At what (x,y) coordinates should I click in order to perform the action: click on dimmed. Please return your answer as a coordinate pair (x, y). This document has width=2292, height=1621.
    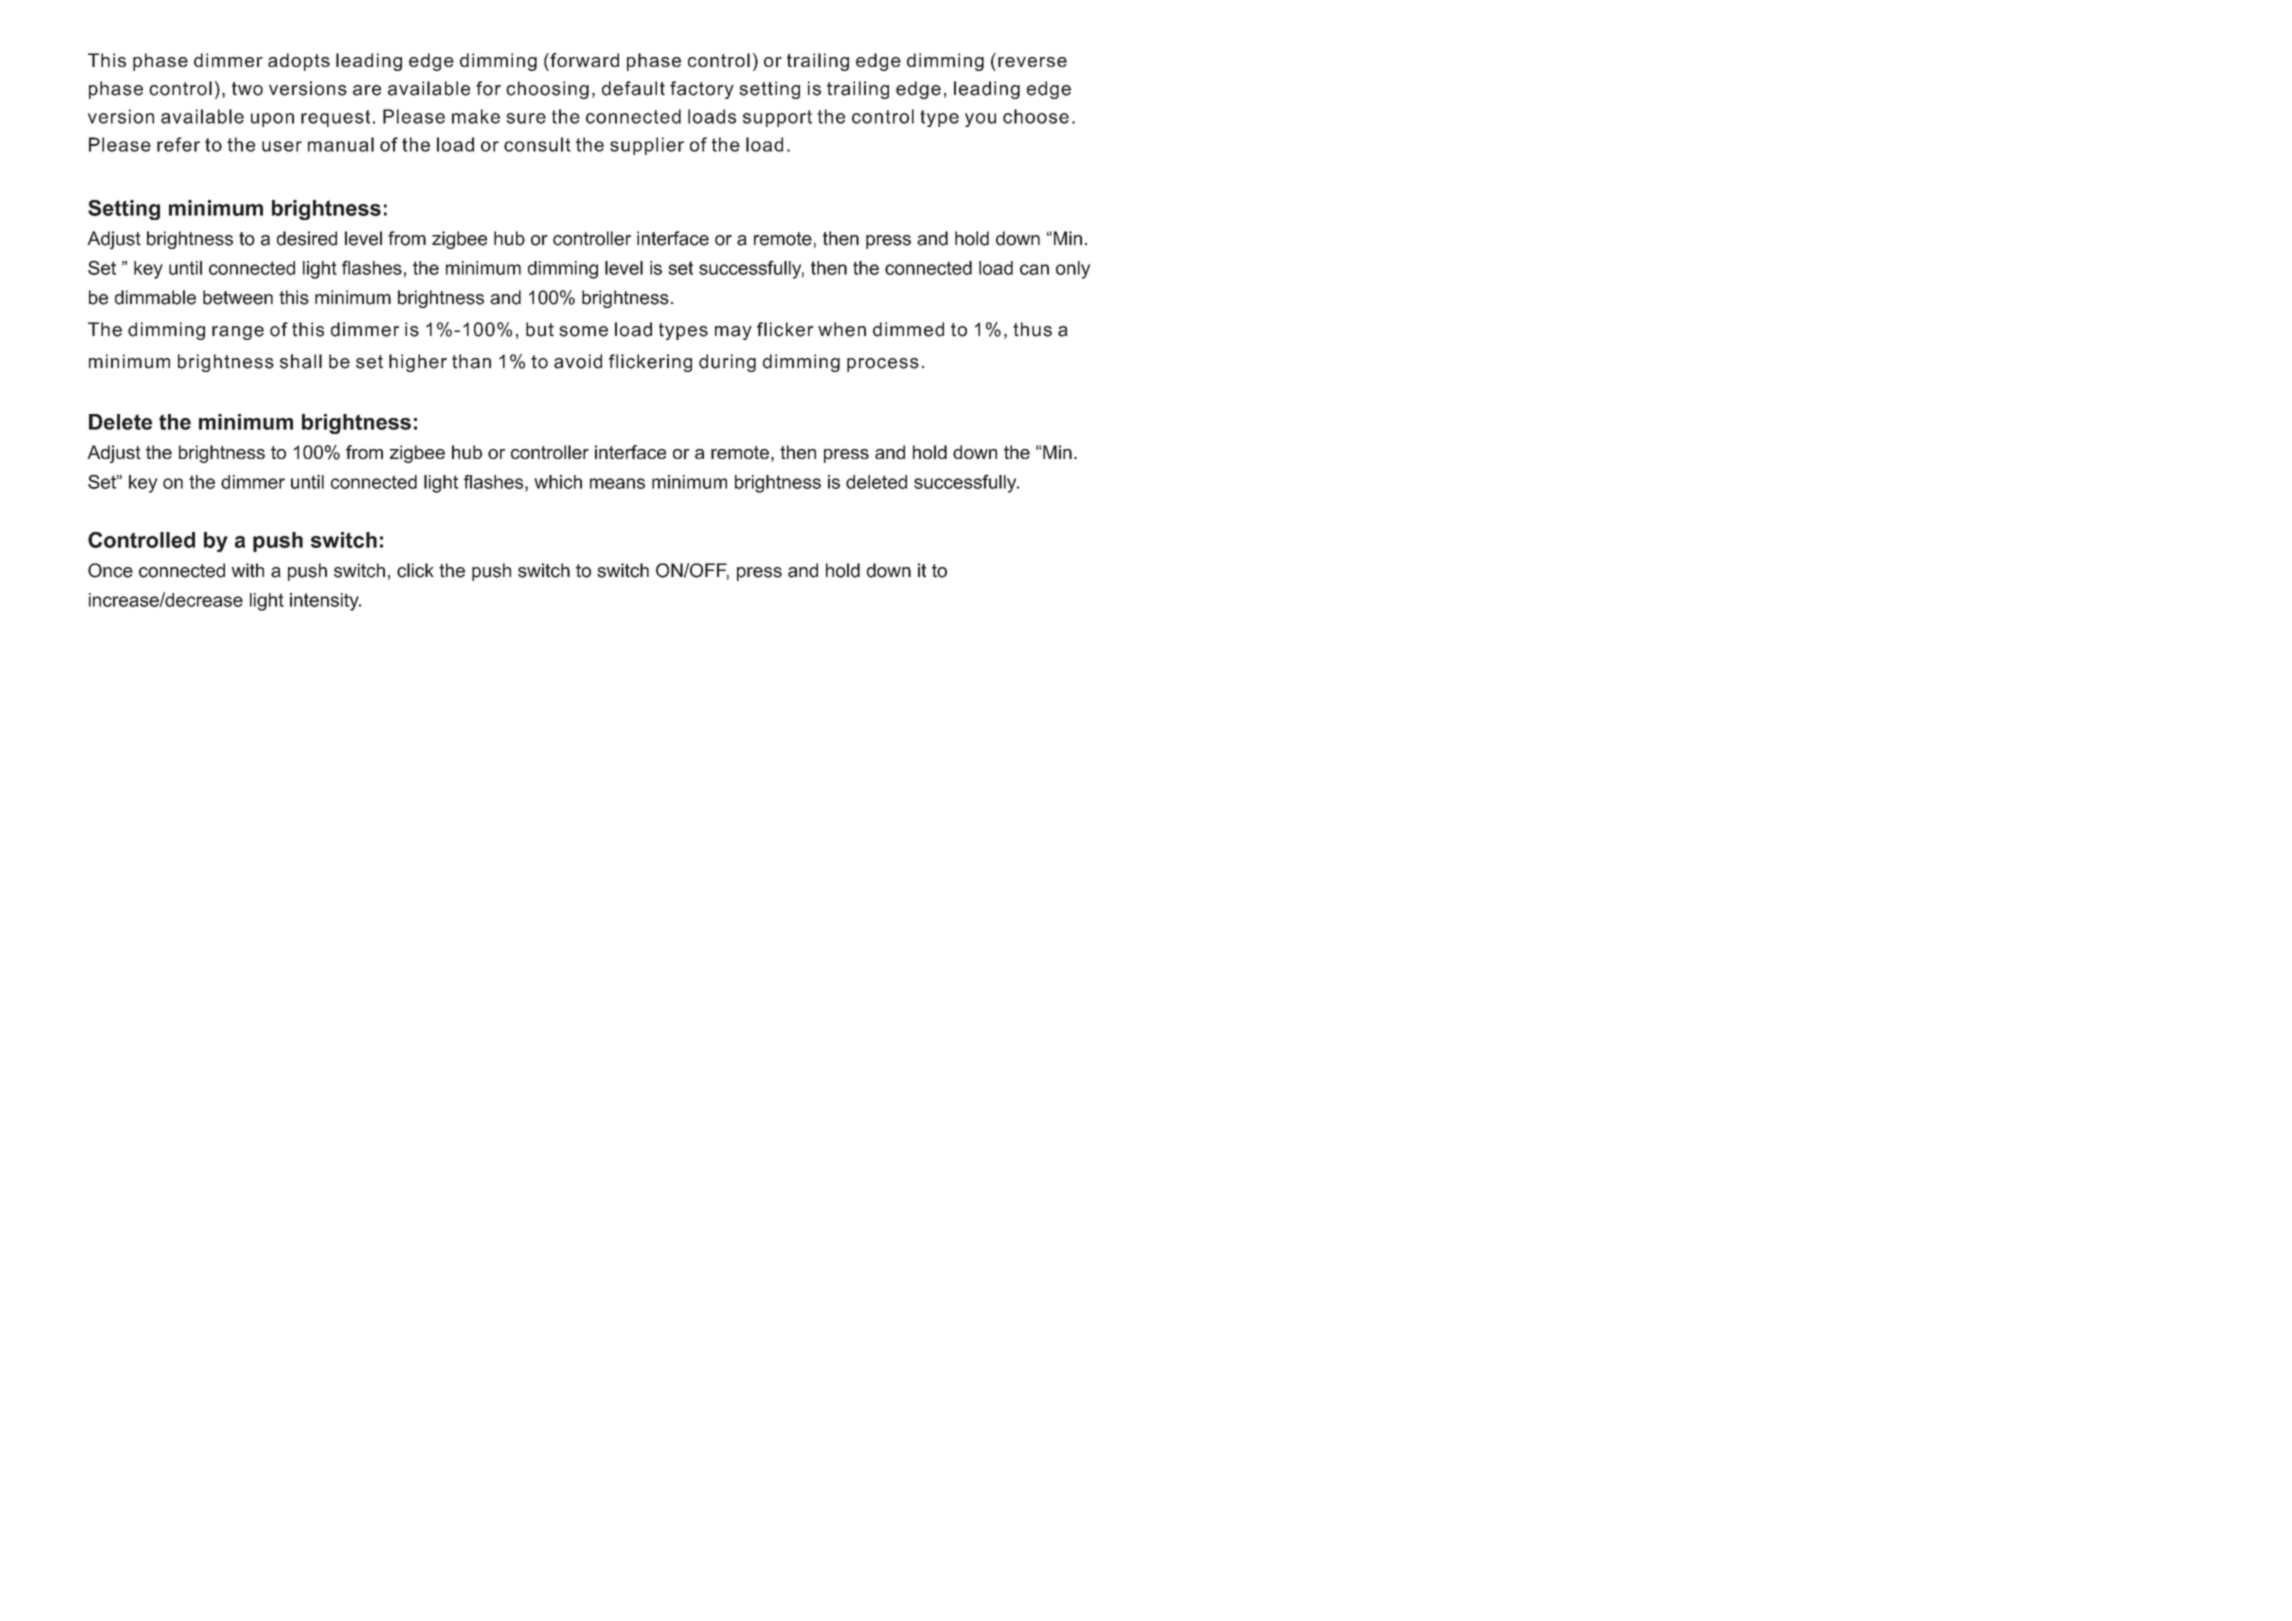
    Looking at the image, I should click on (908, 329).
